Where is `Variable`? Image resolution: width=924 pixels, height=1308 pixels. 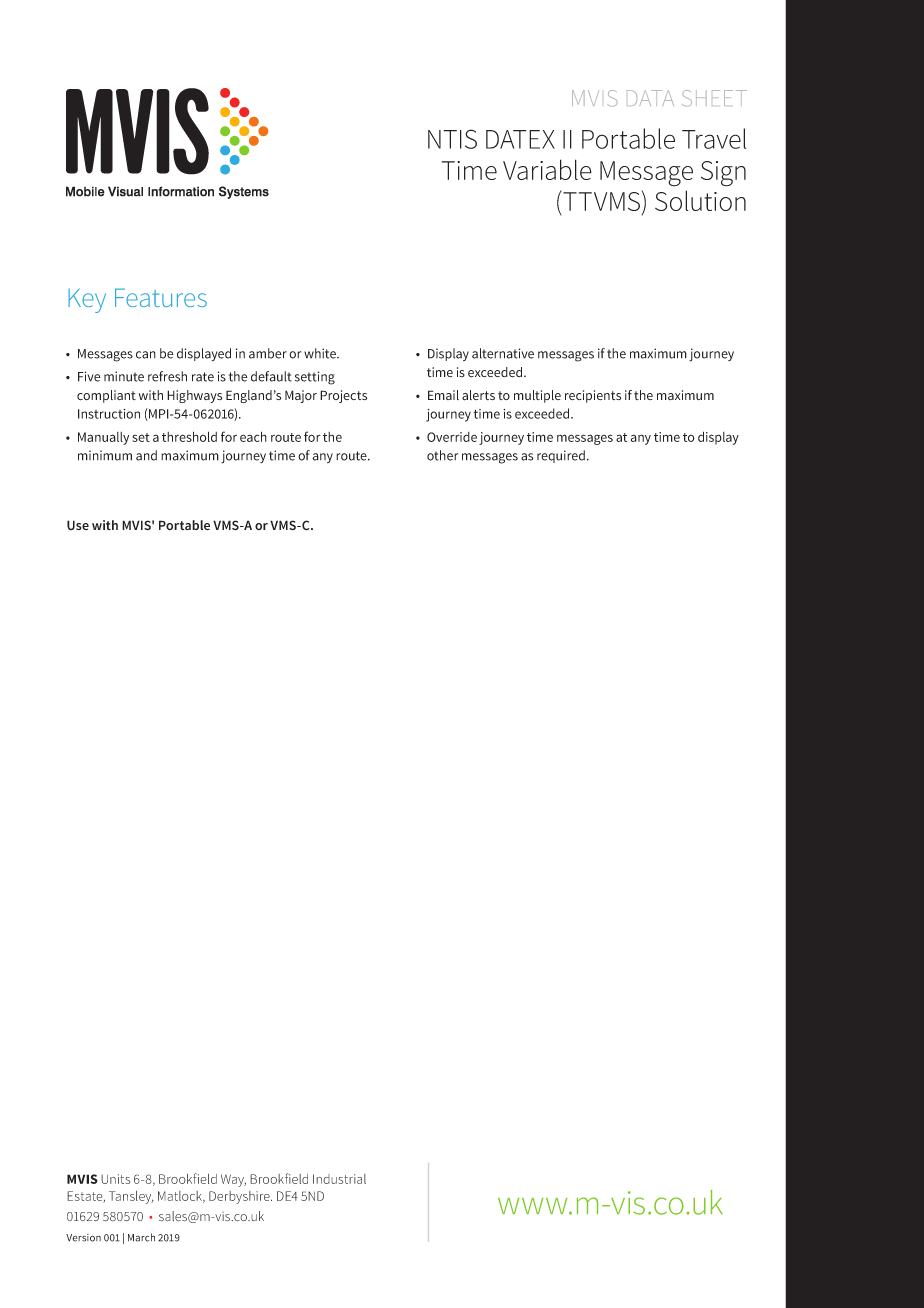 Variable is located at coordinates (547, 169).
